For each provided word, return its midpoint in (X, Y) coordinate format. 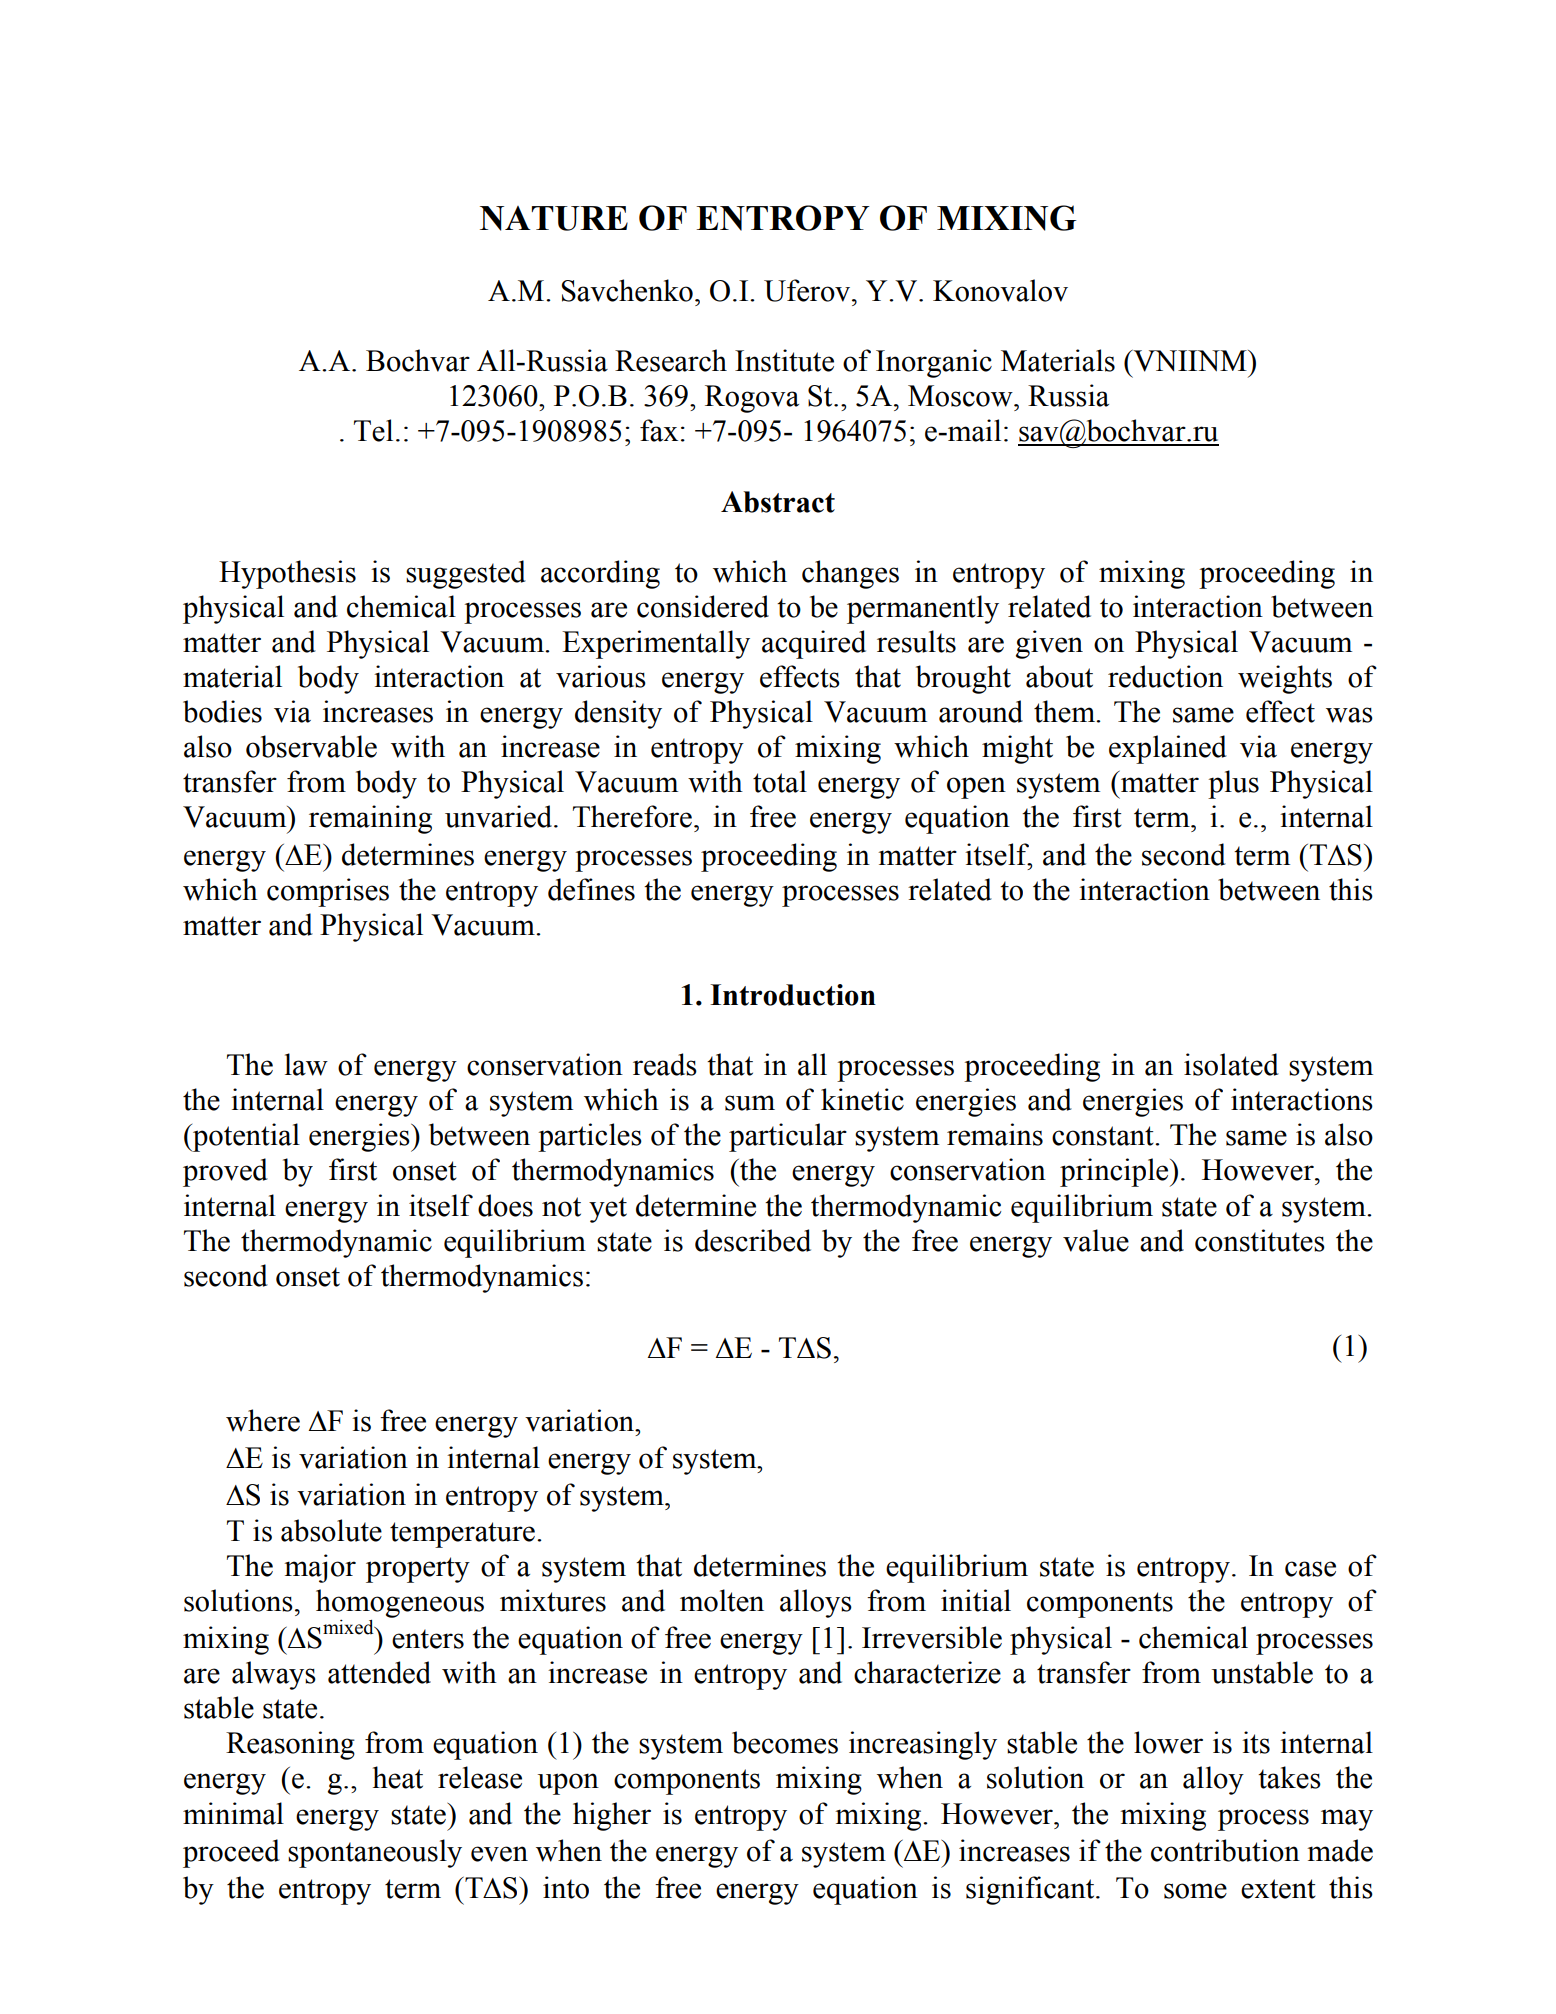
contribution (1225, 1850)
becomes (785, 1742)
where (263, 1420)
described (753, 1240)
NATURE (554, 218)
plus (1233, 784)
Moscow (961, 396)
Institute (784, 360)
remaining (370, 819)
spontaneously (375, 1853)
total (780, 781)
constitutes (1260, 1240)
